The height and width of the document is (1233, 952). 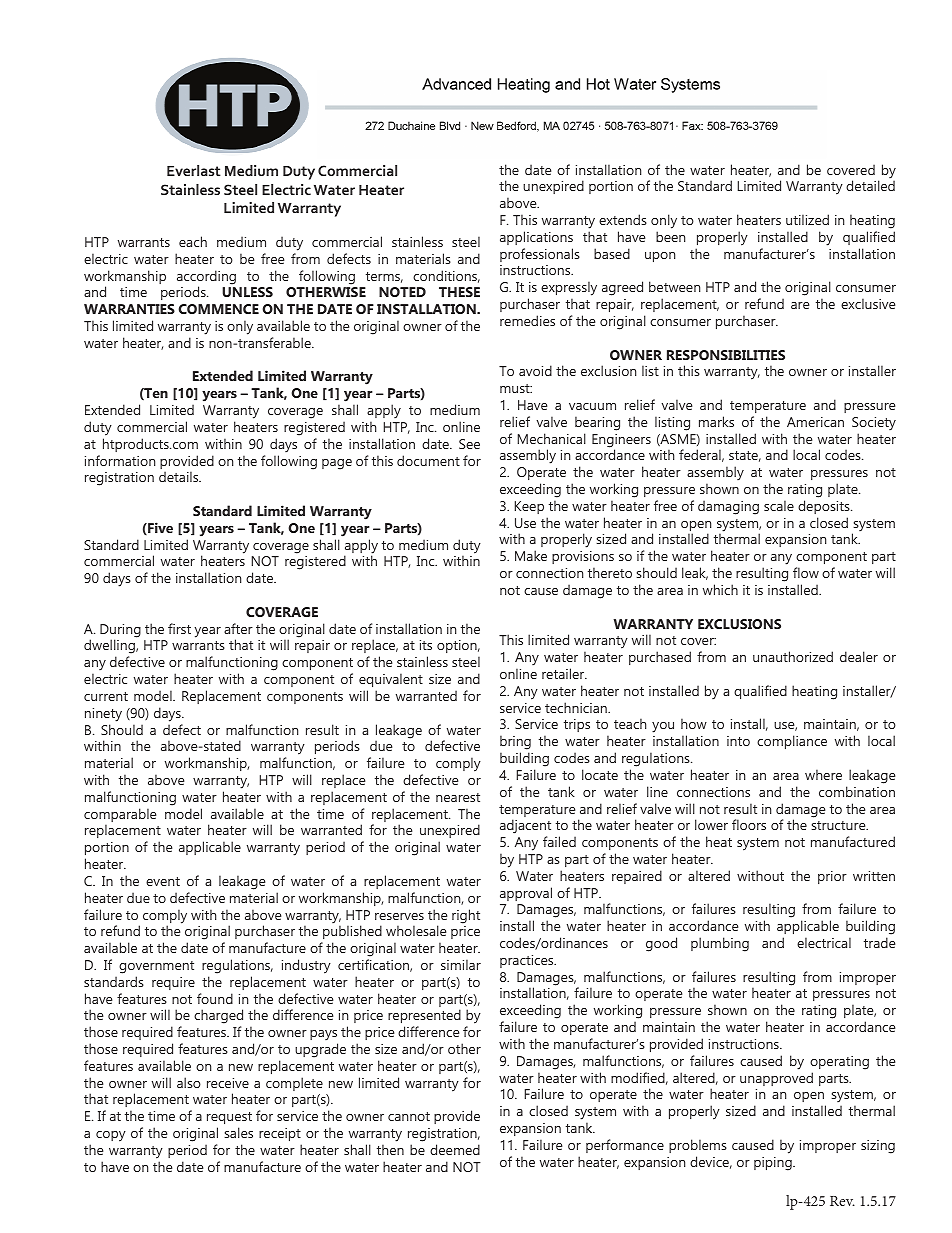 I want to click on event, so click(x=163, y=881).
